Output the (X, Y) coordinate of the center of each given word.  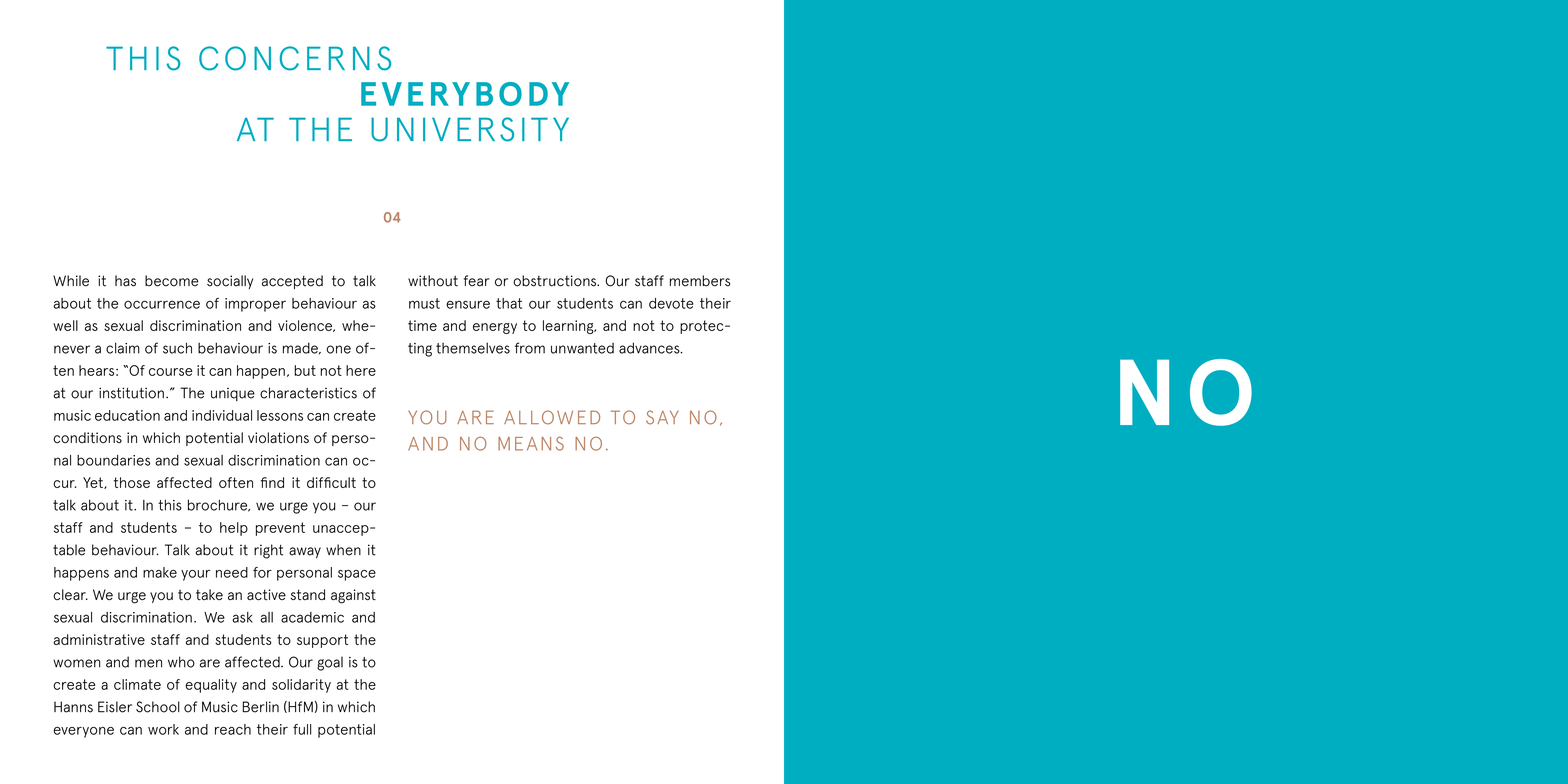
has (125, 281)
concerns (295, 58)
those (132, 482)
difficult (331, 482)
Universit (459, 129)
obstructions (555, 281)
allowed (552, 417)
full (302, 729)
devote (671, 303)
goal (330, 664)
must (424, 303)
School (158, 707)
